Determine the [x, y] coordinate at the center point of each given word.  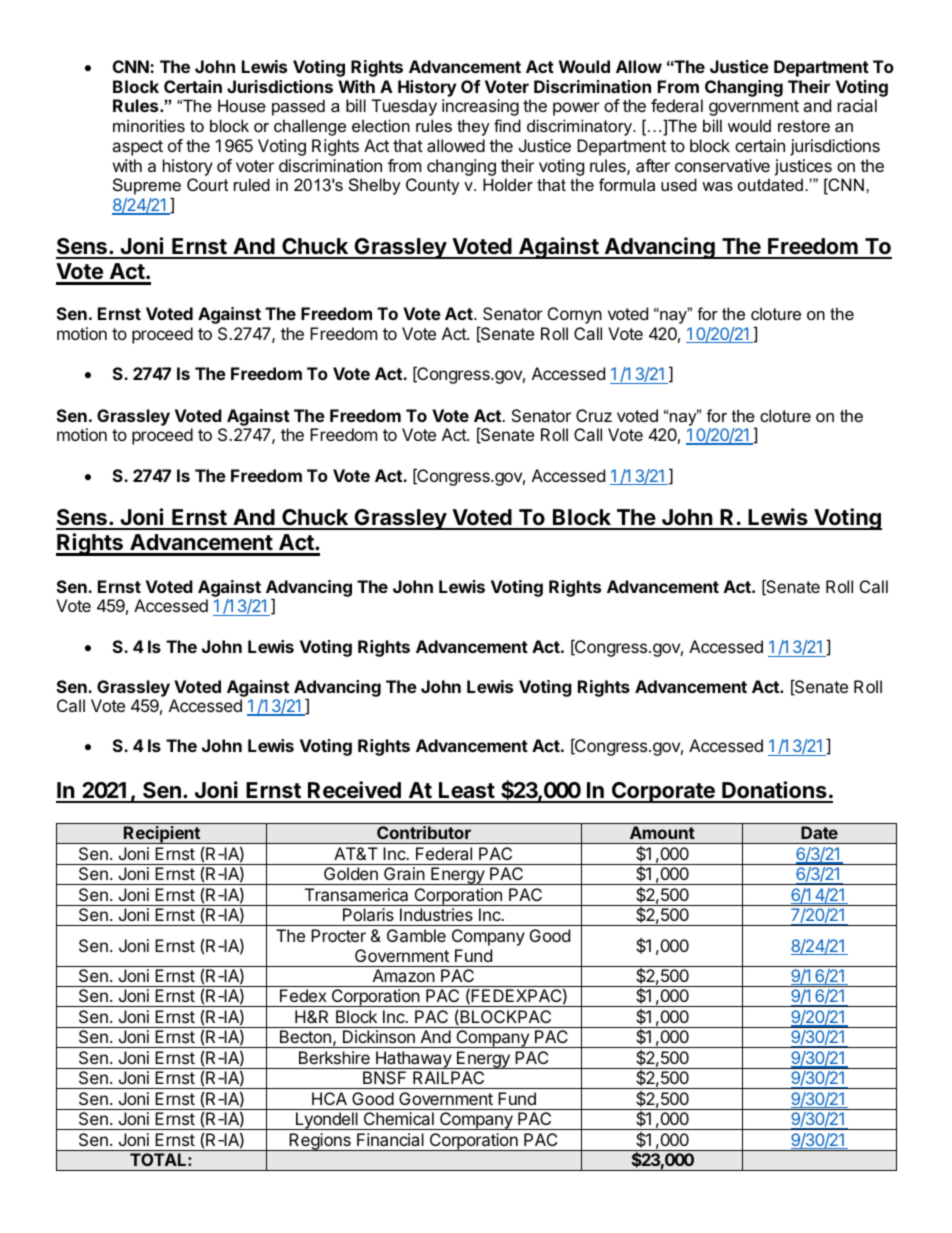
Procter [338, 935]
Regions [320, 1142]
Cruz [594, 415]
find [507, 125]
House [242, 105]
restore [804, 126]
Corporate [663, 792]
